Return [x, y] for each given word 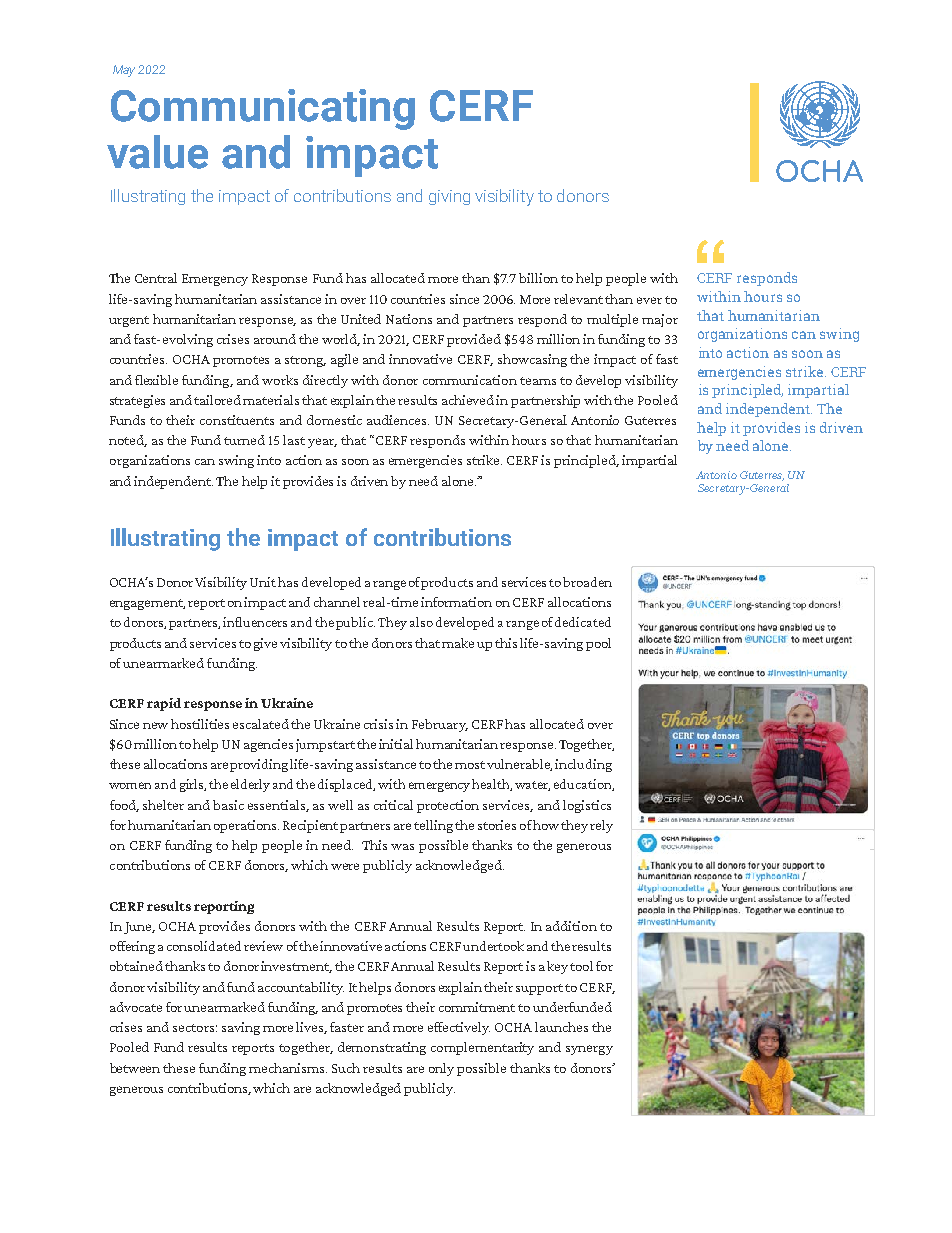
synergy [589, 1050]
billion [538, 278]
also [421, 622]
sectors [193, 1028]
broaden [587, 582]
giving [449, 197]
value [157, 152]
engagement [147, 604]
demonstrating [382, 1048]
